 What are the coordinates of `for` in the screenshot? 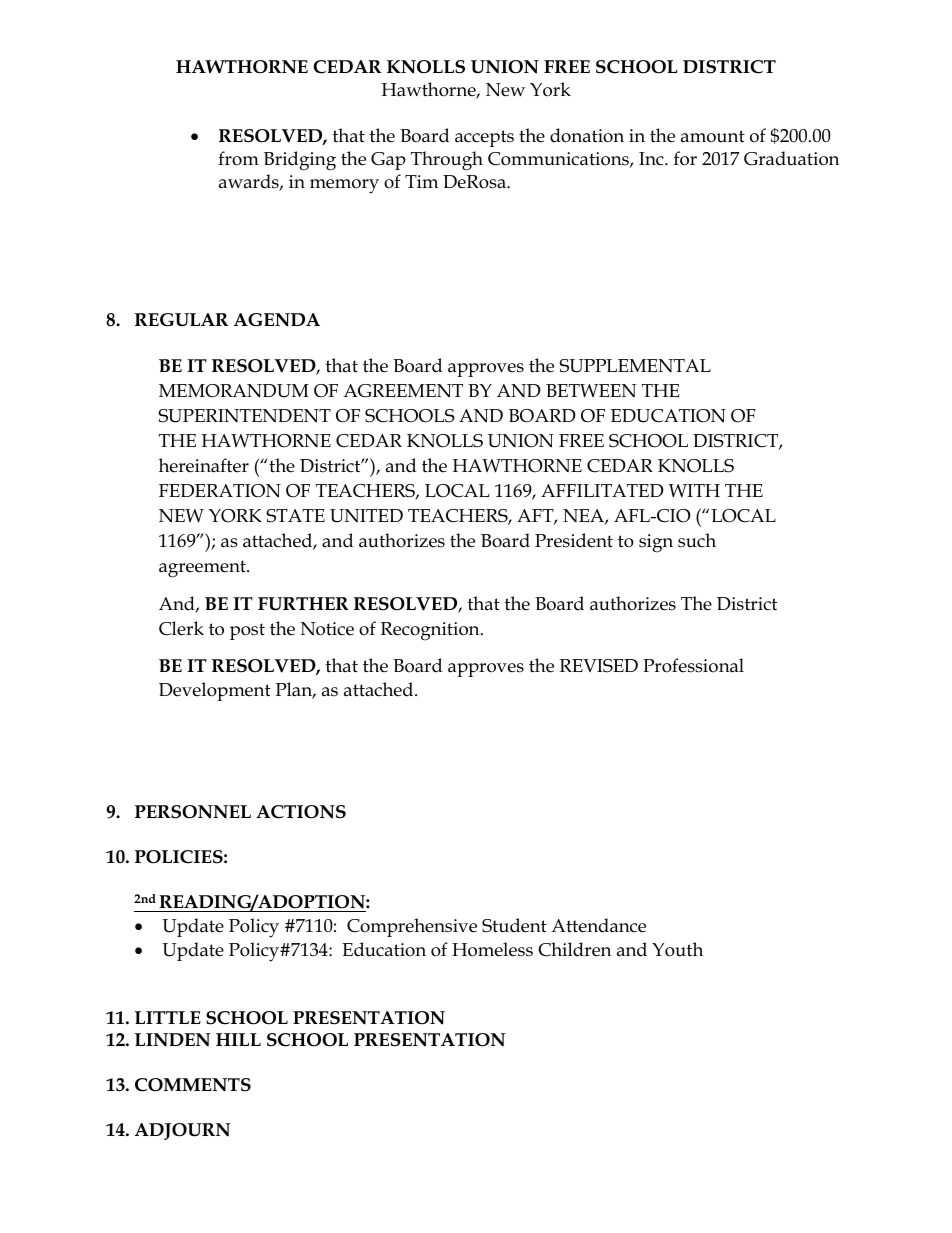 It's located at (685, 158).
